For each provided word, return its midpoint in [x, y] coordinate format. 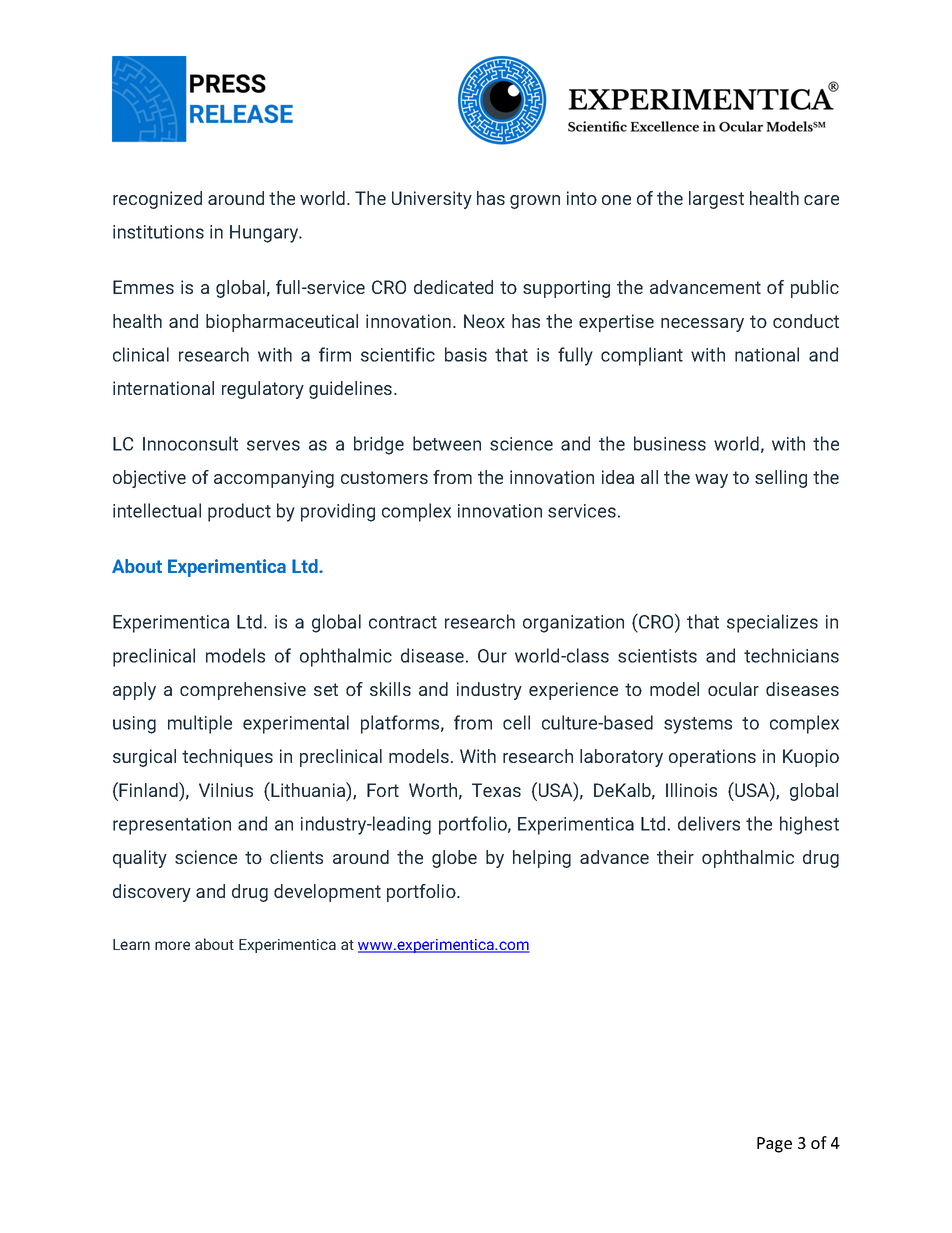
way [711, 481]
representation [172, 826]
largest [716, 200]
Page [774, 1145]
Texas [496, 790]
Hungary [265, 234]
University [432, 200]
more [172, 945]
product [239, 512]
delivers [709, 823]
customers [384, 477]
